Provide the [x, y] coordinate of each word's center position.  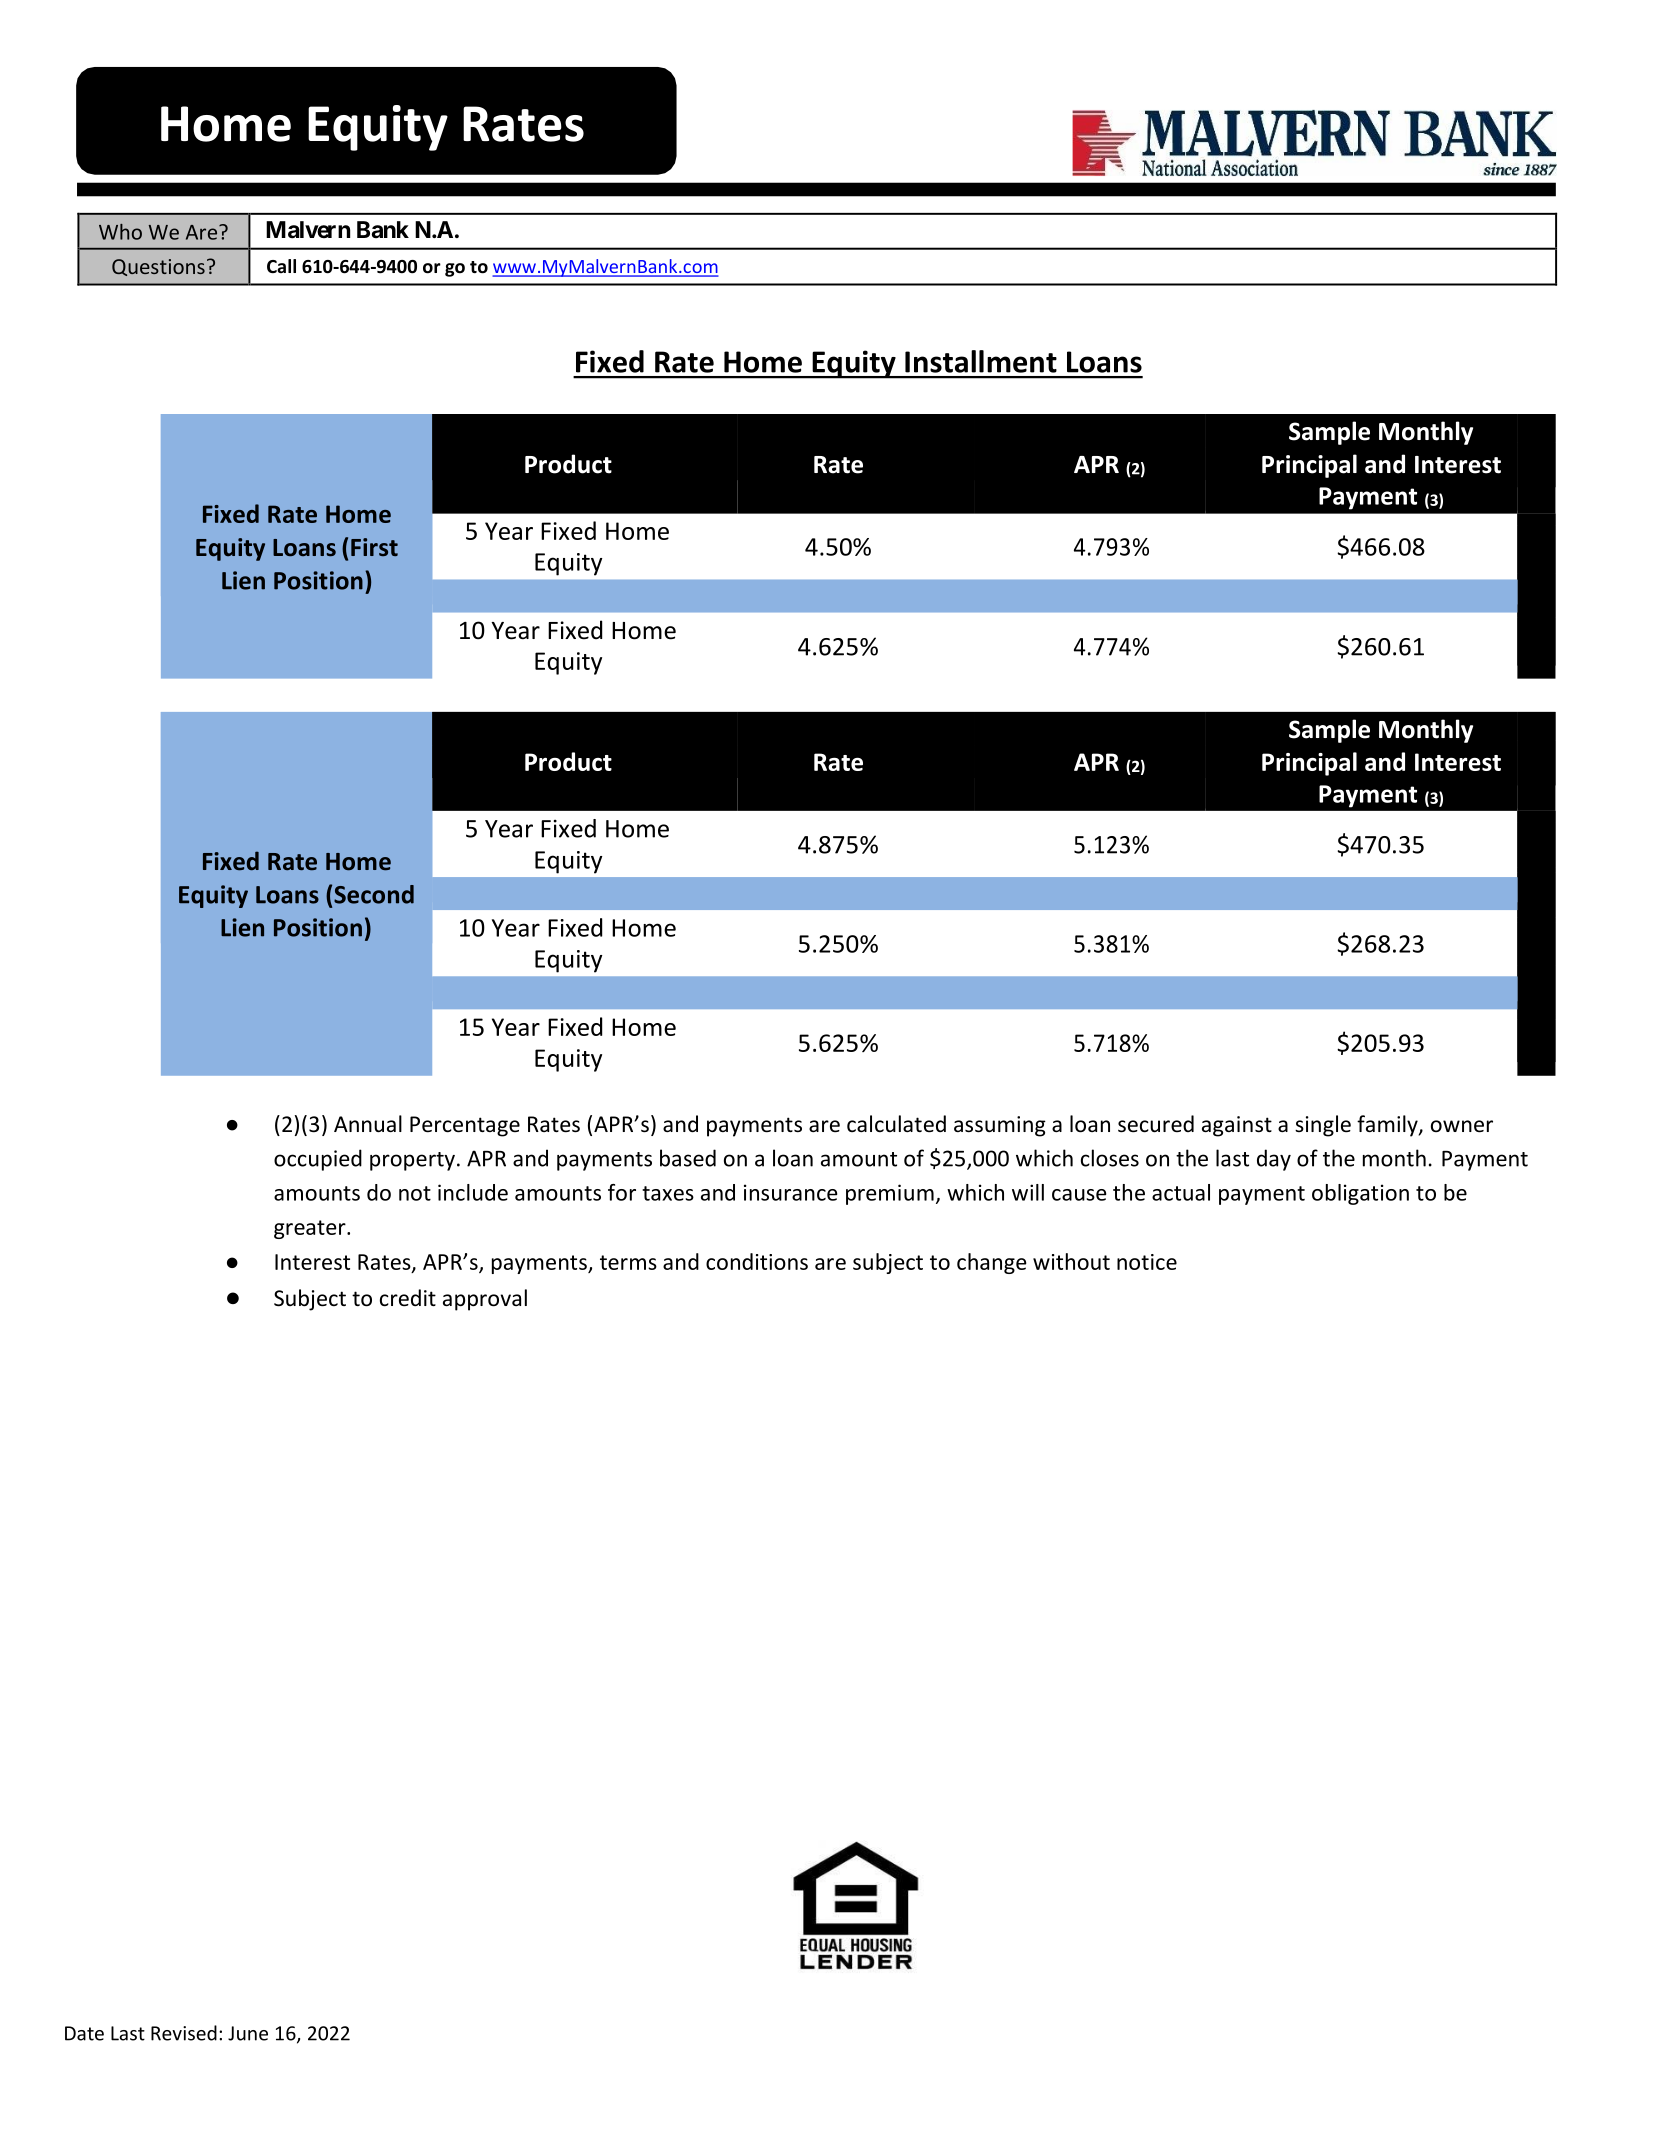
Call [281, 266]
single [1323, 1126]
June [248, 2033]
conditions [757, 1261]
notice [1147, 1262]
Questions [158, 267]
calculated [896, 1124]
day [1274, 1160]
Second [374, 894]
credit [408, 1298]
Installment [981, 361]
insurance [790, 1192]
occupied [318, 1160]
